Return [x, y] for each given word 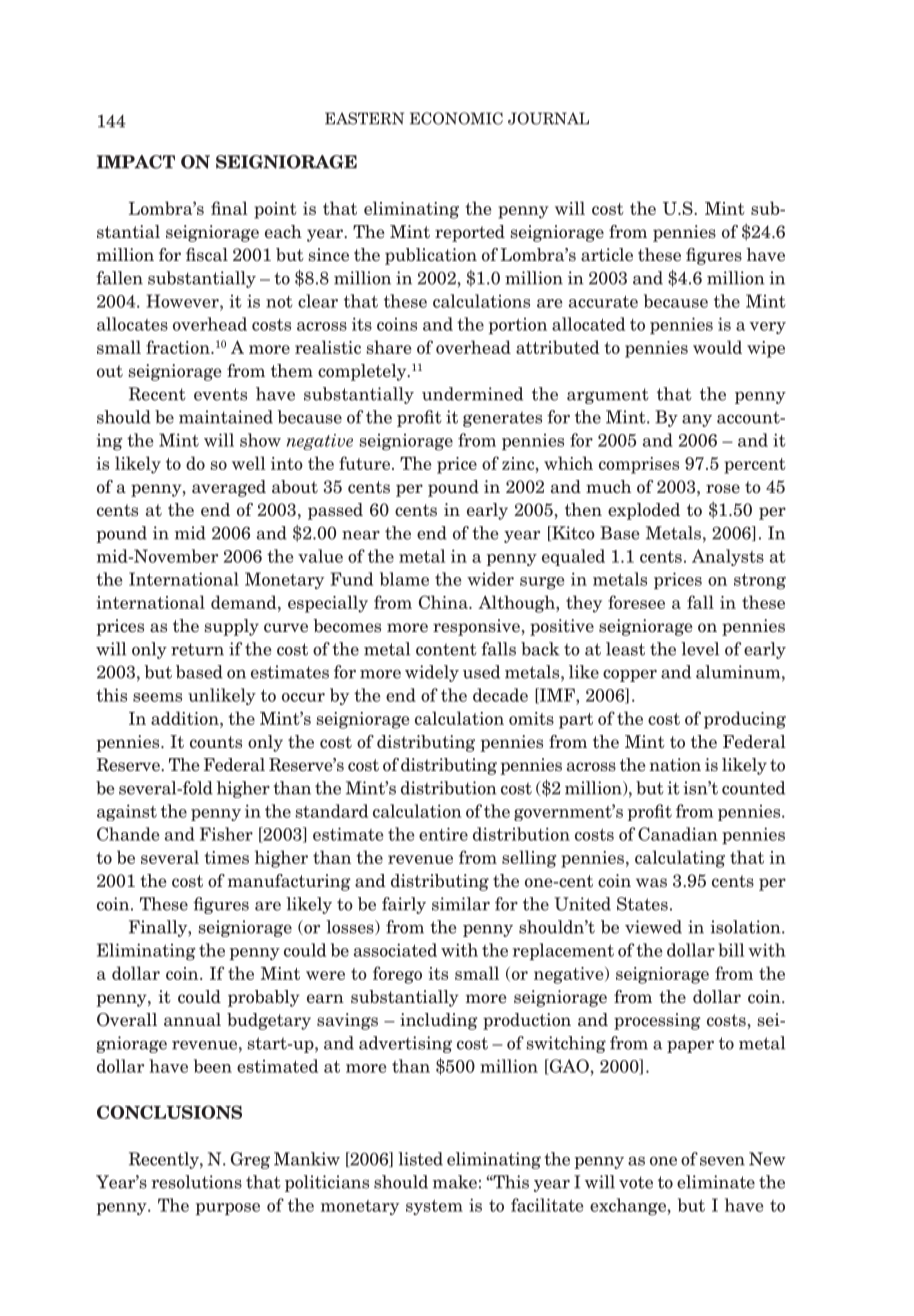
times [226, 857]
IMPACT [136, 162]
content [446, 649]
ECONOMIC [456, 118]
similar [461, 904]
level [700, 649]
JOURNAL [548, 118]
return [197, 649]
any [697, 420]
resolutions [196, 1182]
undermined [472, 394]
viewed [653, 927]
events [220, 394]
